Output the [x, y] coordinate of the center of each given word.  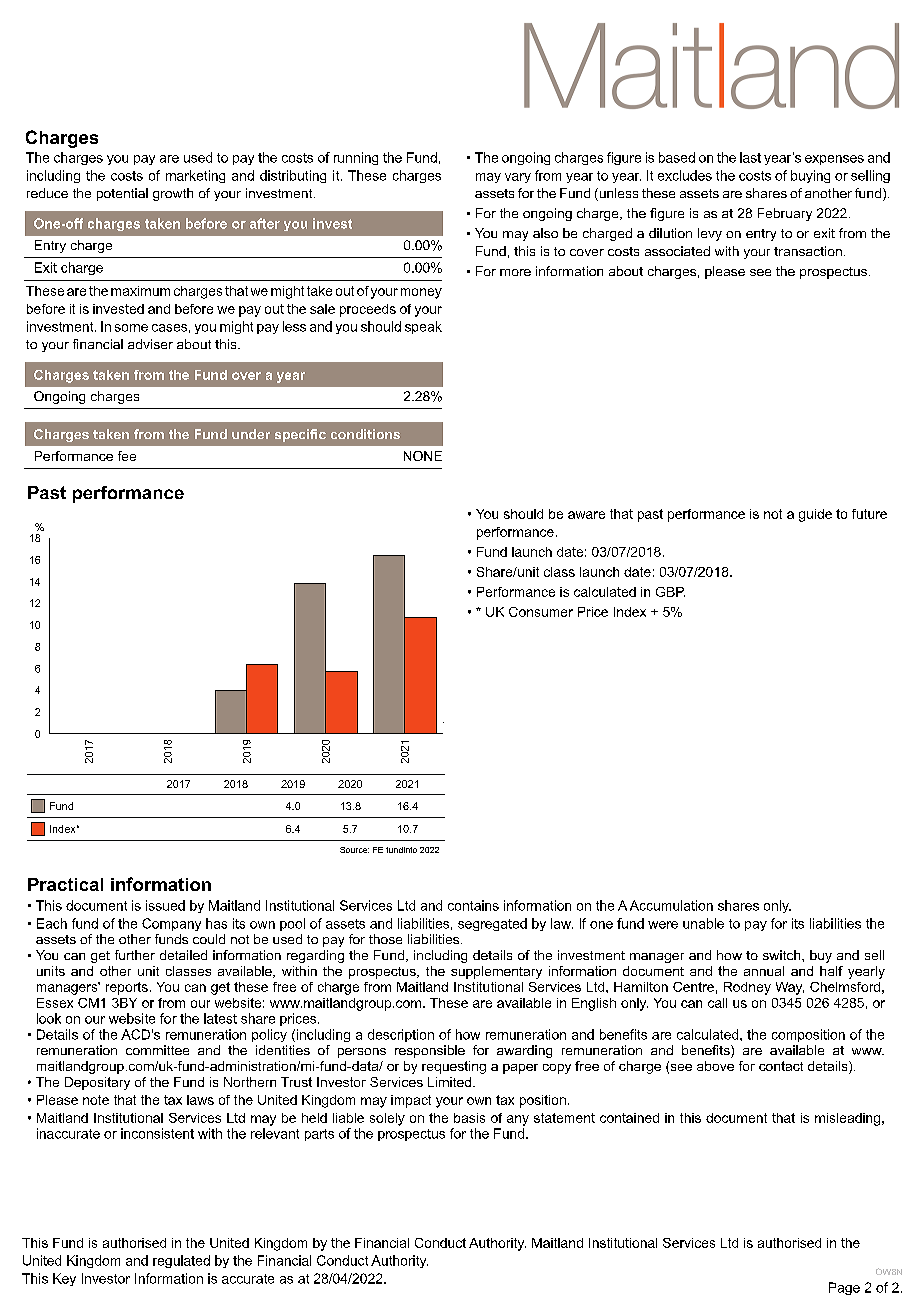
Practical [65, 884]
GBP [670, 592]
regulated [181, 1261]
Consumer [541, 612]
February [785, 214]
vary [518, 178]
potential [122, 194]
